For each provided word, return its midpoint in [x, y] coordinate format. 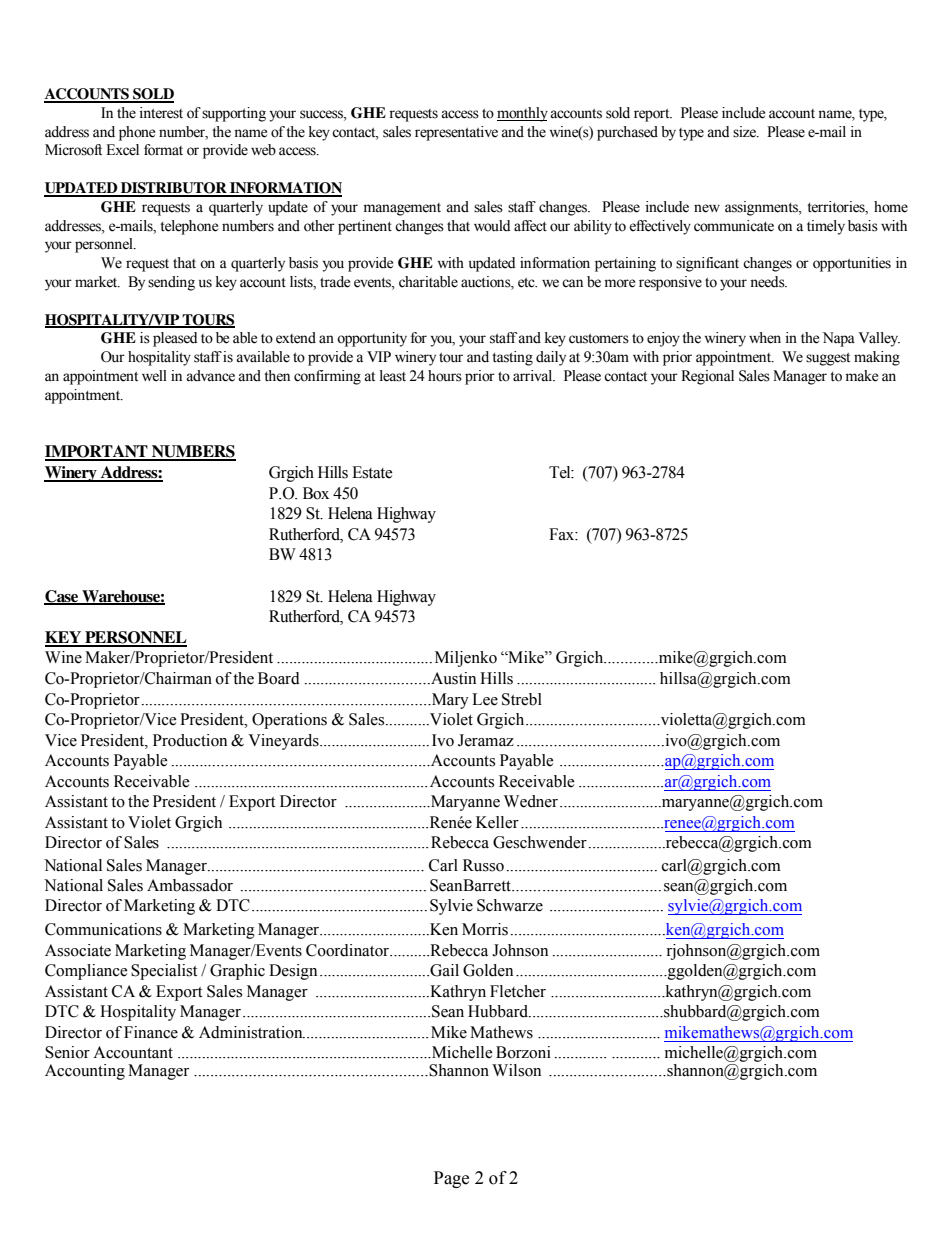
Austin [452, 678]
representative [456, 133]
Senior [67, 1052]
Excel [122, 150]
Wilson [516, 1070]
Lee [485, 699]
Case [62, 597]
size [746, 132]
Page [451, 1179]
